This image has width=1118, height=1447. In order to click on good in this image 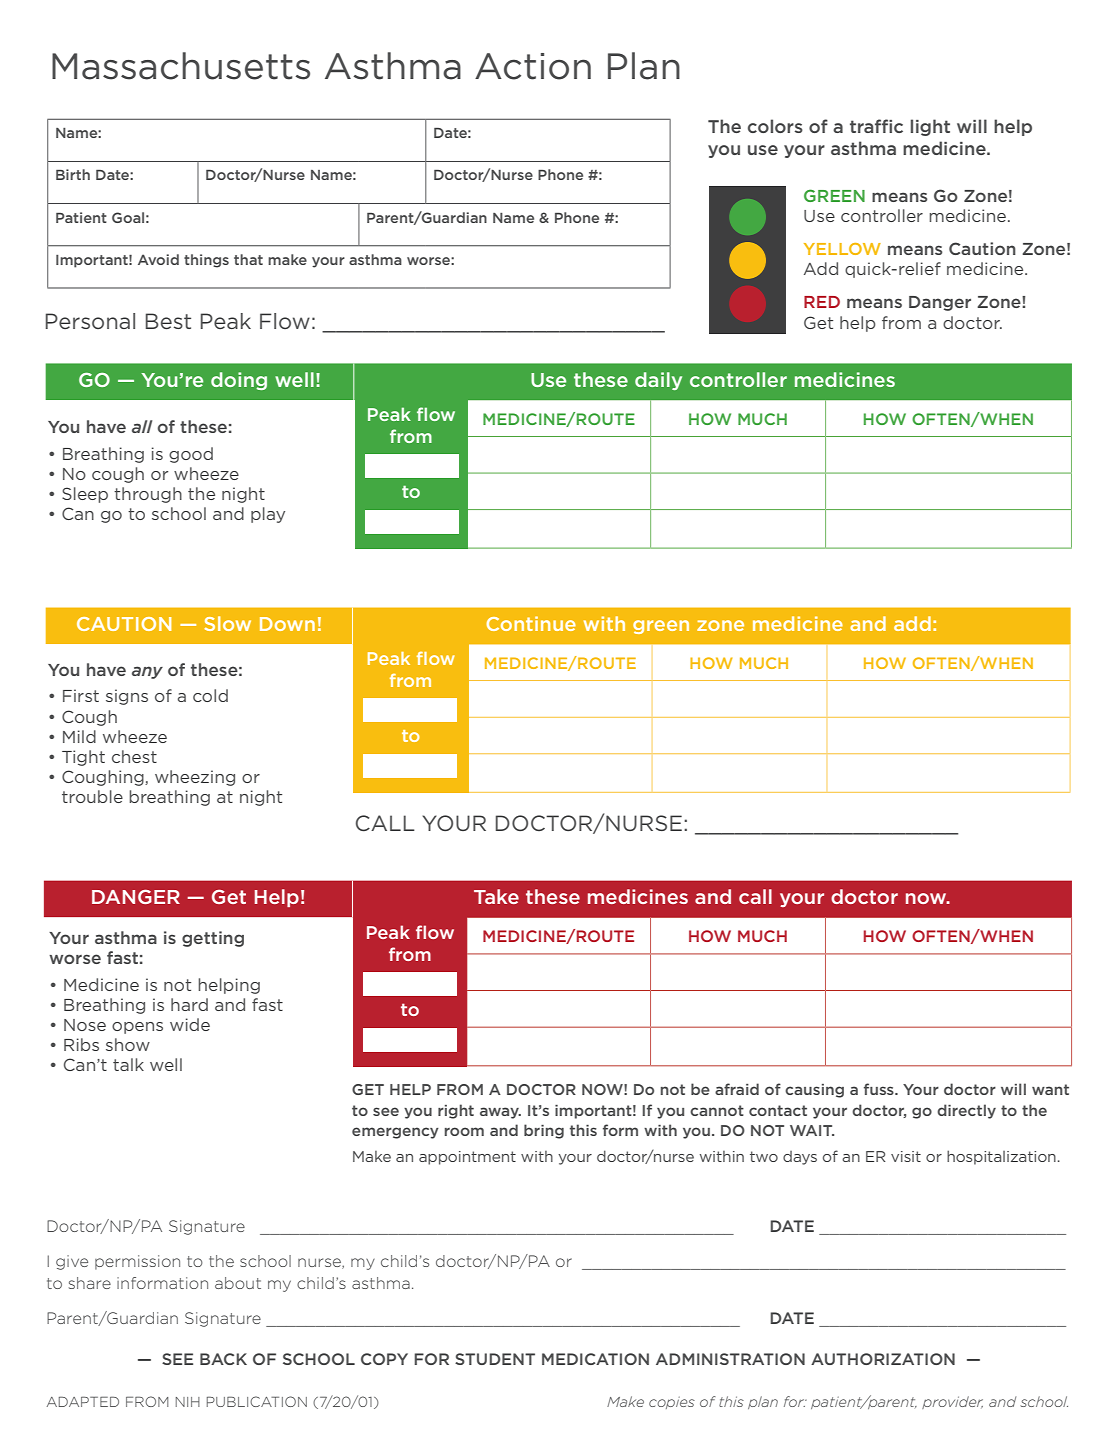, I will do `click(191, 455)`.
